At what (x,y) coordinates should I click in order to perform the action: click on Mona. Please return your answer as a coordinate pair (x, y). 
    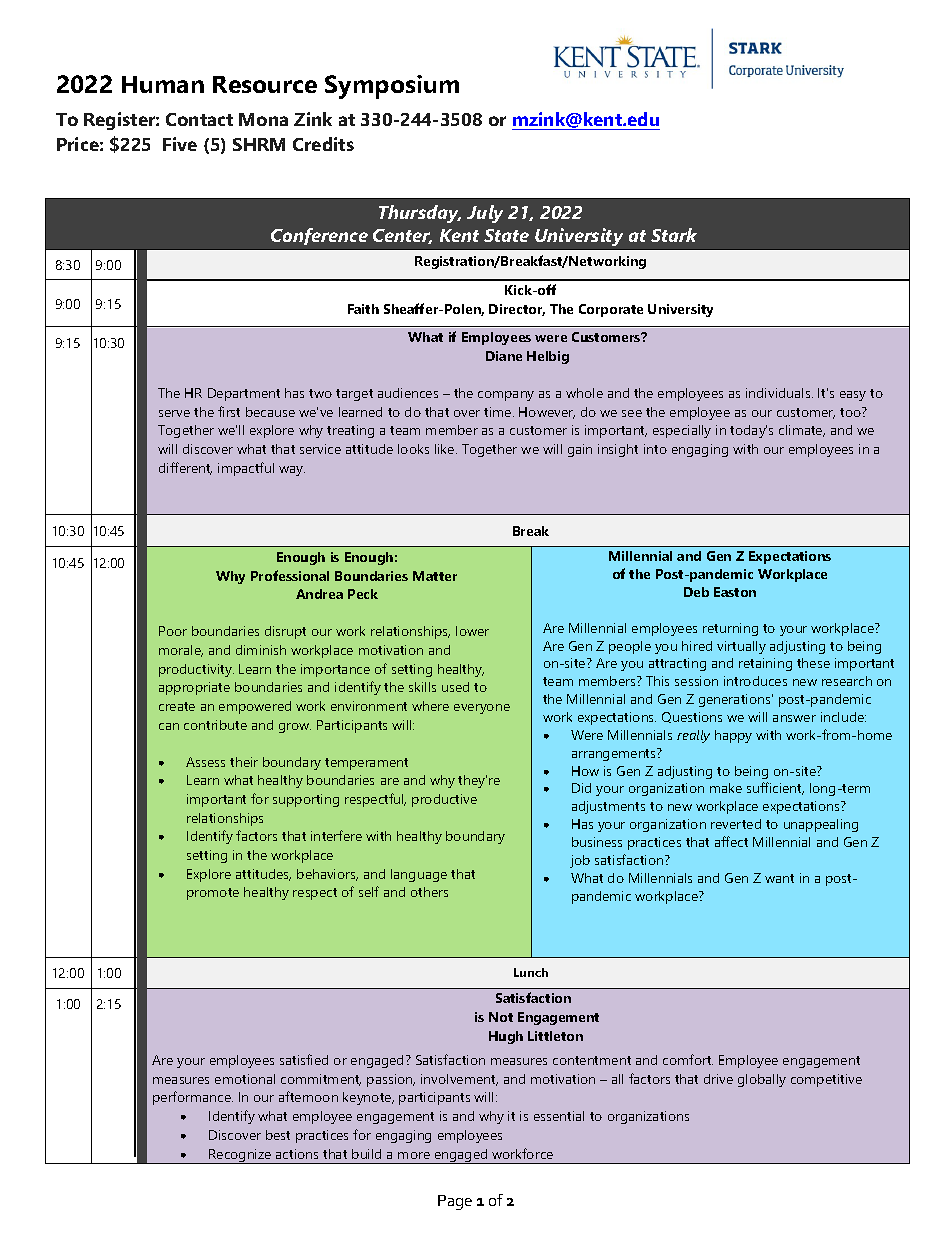
    Looking at the image, I should click on (263, 119).
